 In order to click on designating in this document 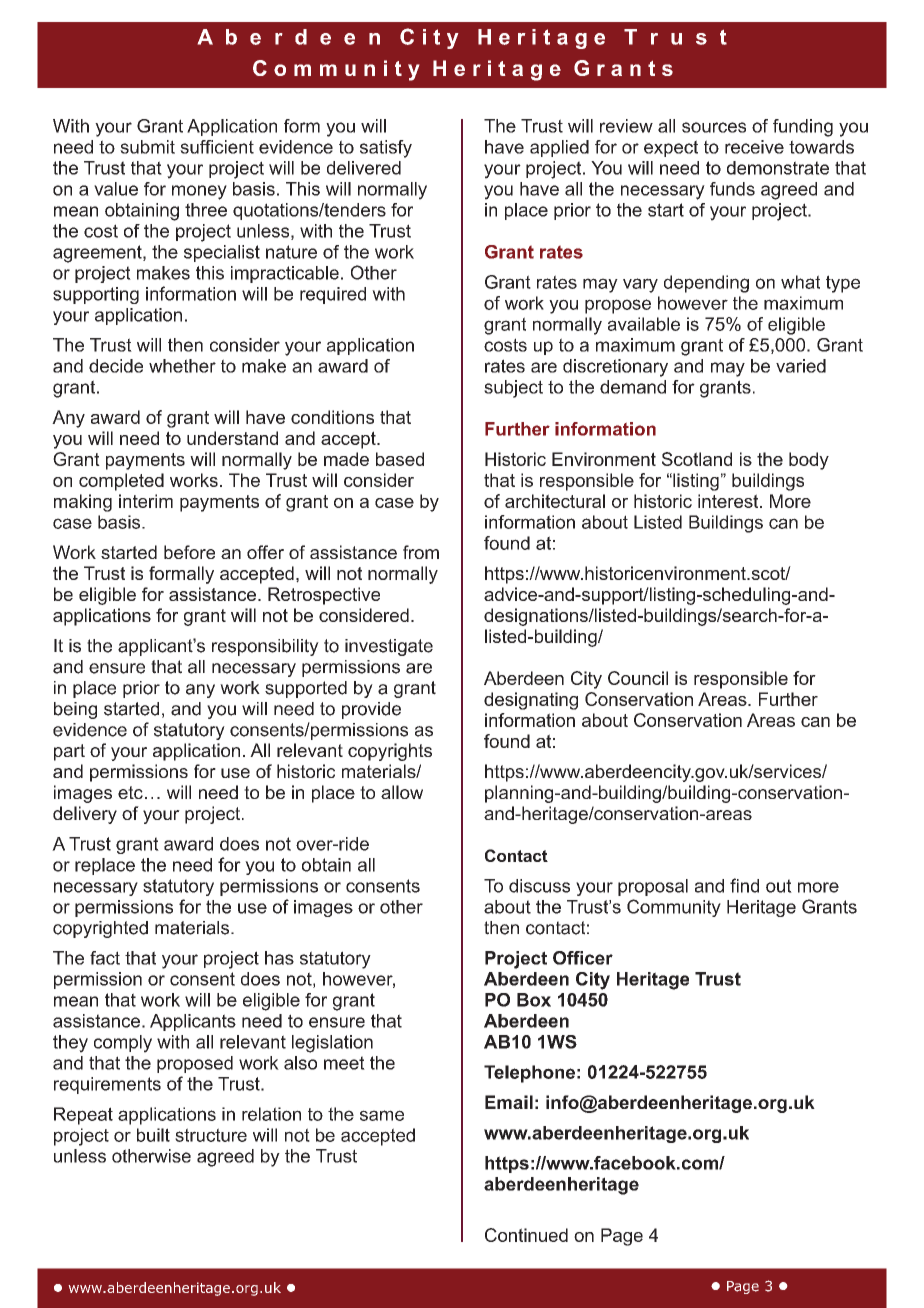, I will do `click(531, 701)`.
